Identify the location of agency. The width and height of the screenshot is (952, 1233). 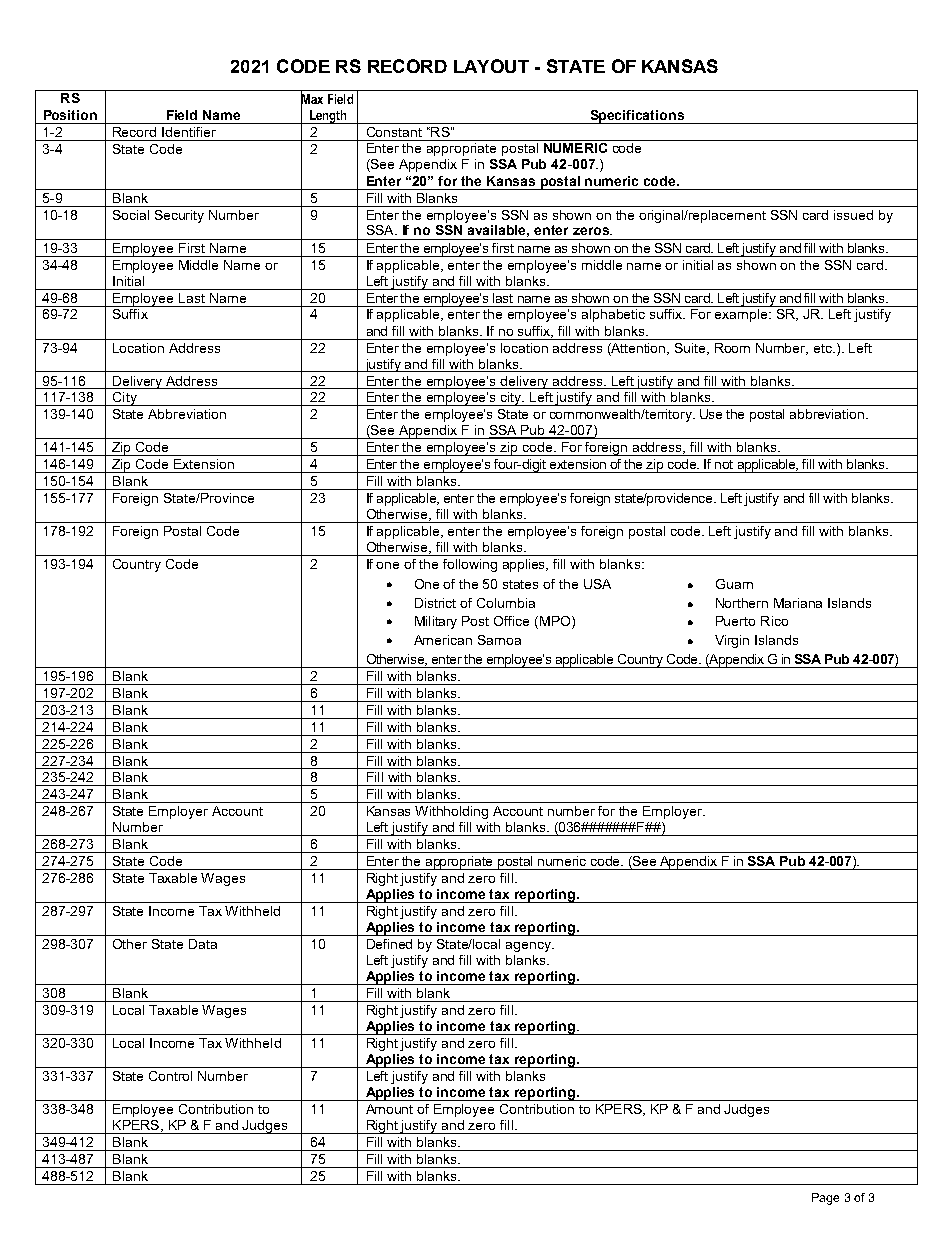
(529, 947).
